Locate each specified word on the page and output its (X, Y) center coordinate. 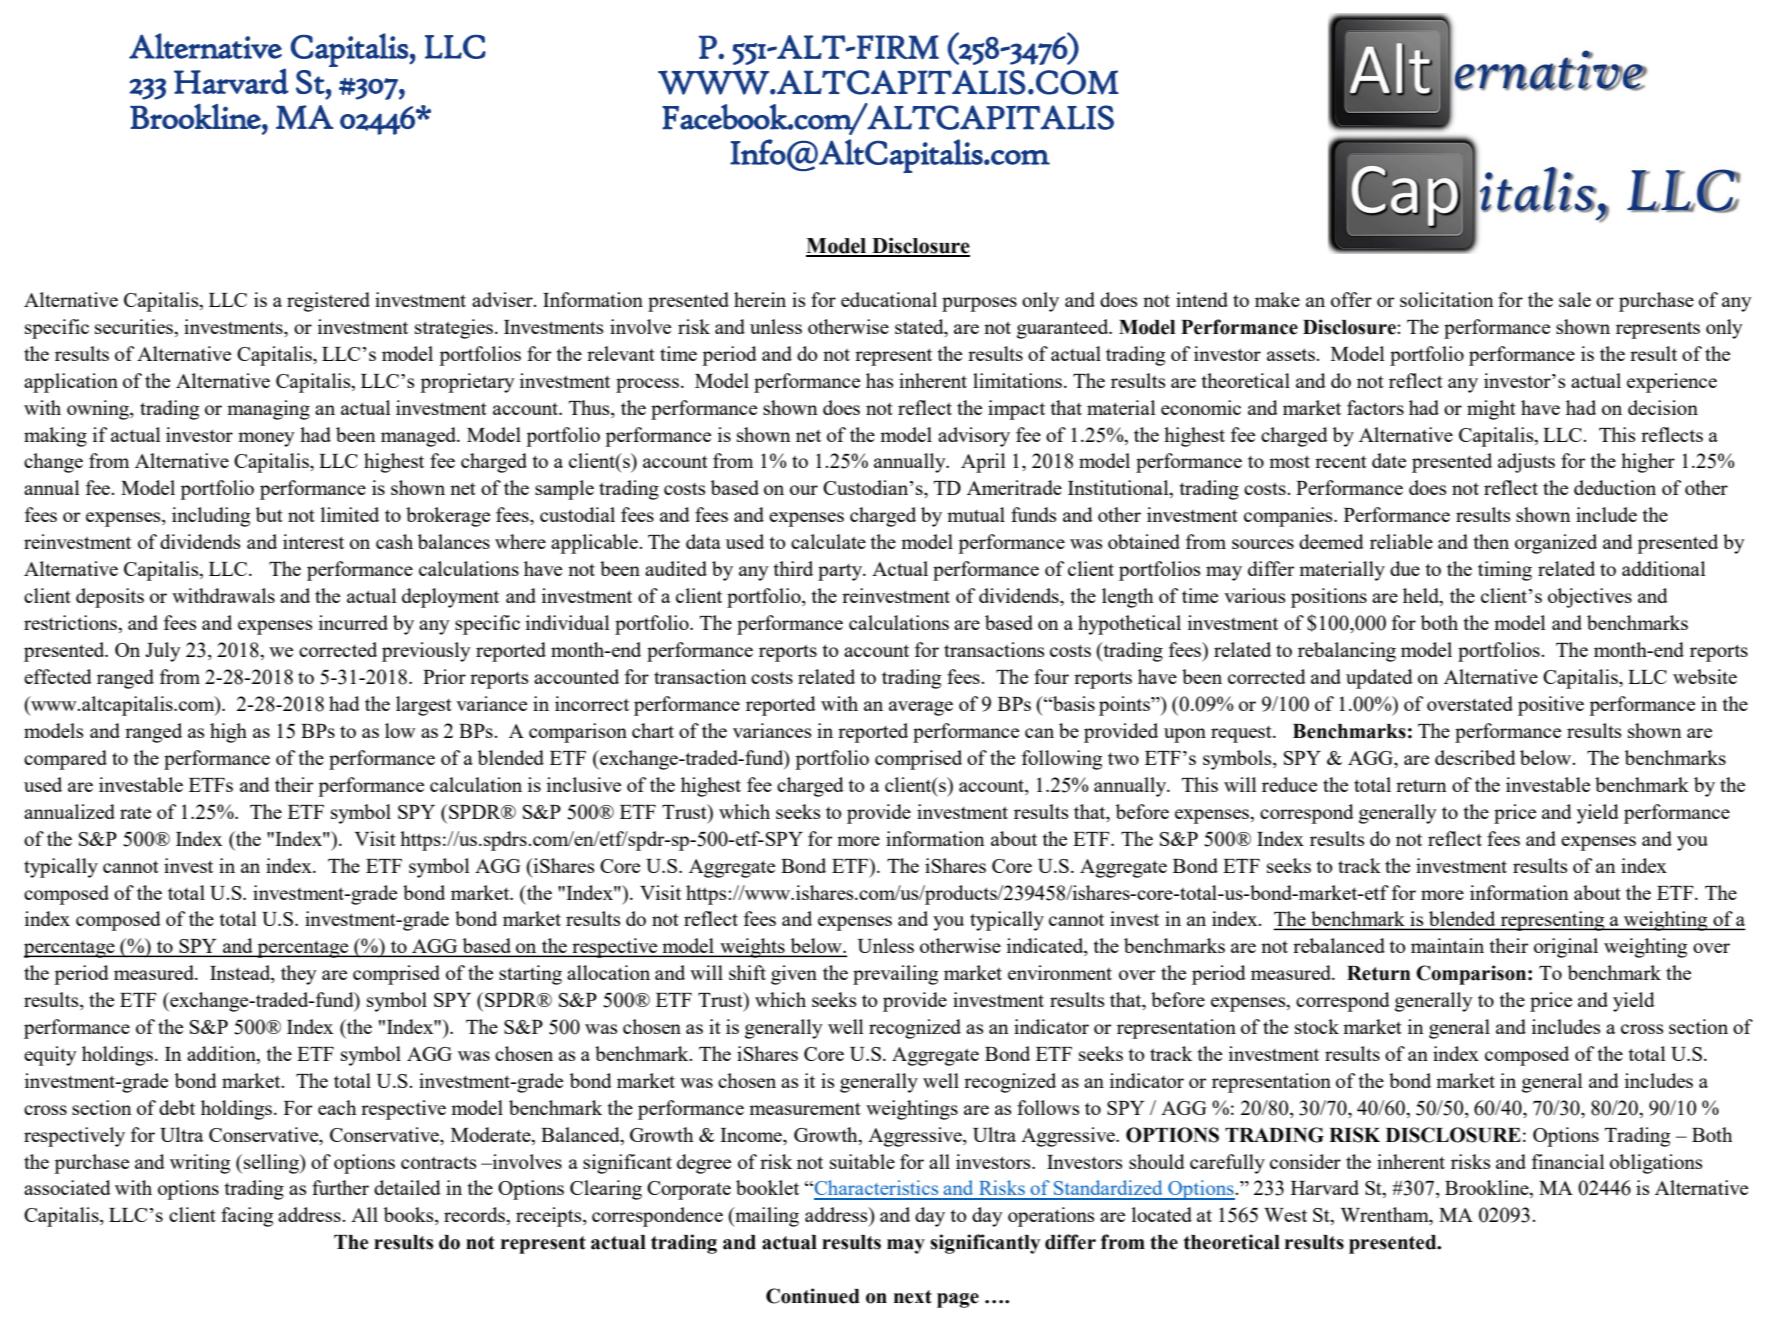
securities (135, 326)
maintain (1447, 945)
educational (889, 299)
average (921, 708)
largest (424, 706)
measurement (805, 1109)
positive (1551, 706)
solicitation (1447, 299)
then (1491, 541)
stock (1317, 1026)
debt (177, 1107)
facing (247, 1217)
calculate (828, 541)
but (269, 514)
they (299, 975)
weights (752, 948)
